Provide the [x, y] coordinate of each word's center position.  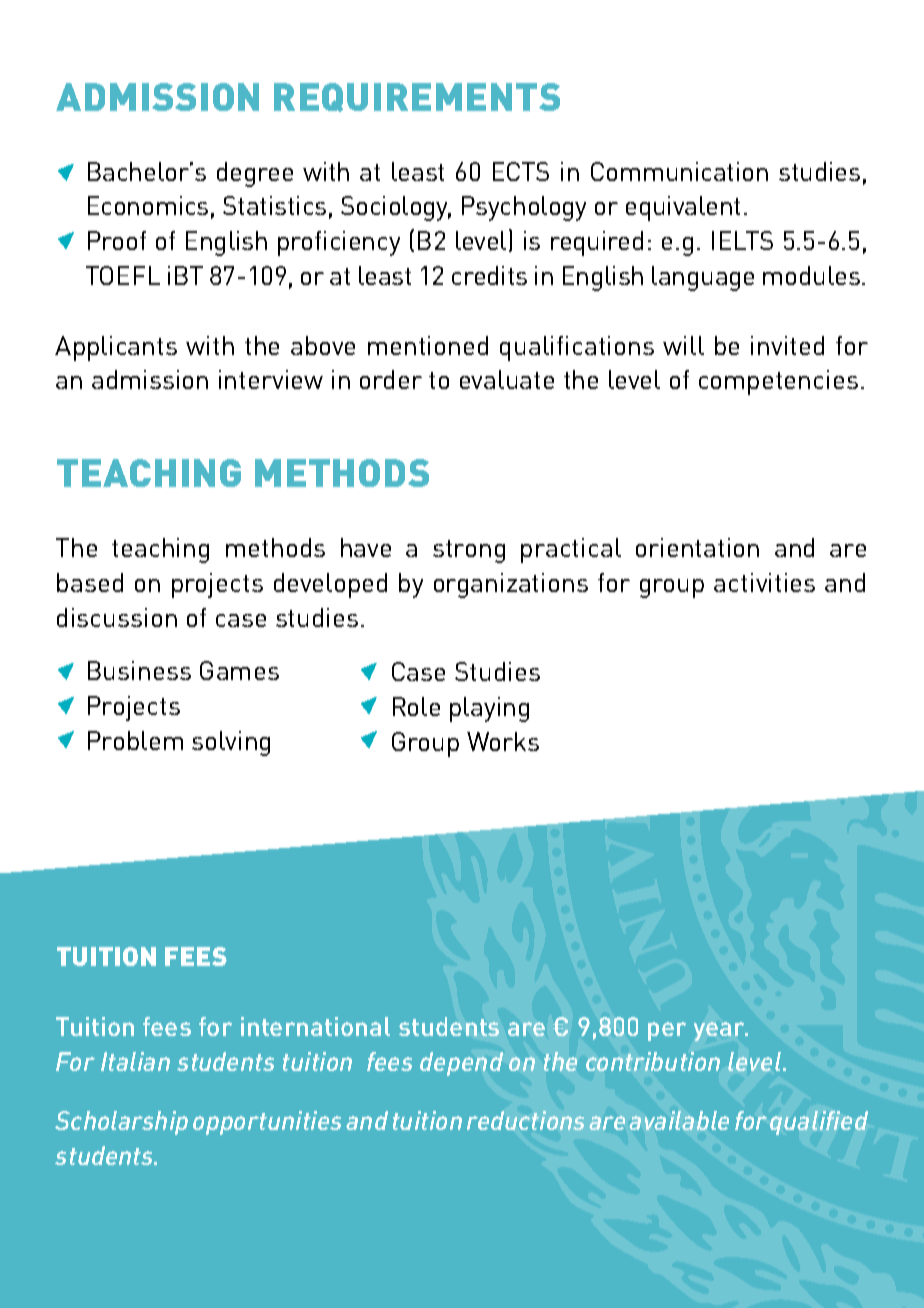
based [90, 582]
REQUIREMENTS [417, 97]
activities [764, 582]
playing [489, 709]
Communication [679, 171]
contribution [653, 1061]
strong [469, 551]
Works [503, 741]
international [315, 1026]
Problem [135, 740]
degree [255, 174]
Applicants [116, 348]
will [683, 345]
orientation [697, 547]
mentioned [428, 345]
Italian [135, 1061]
